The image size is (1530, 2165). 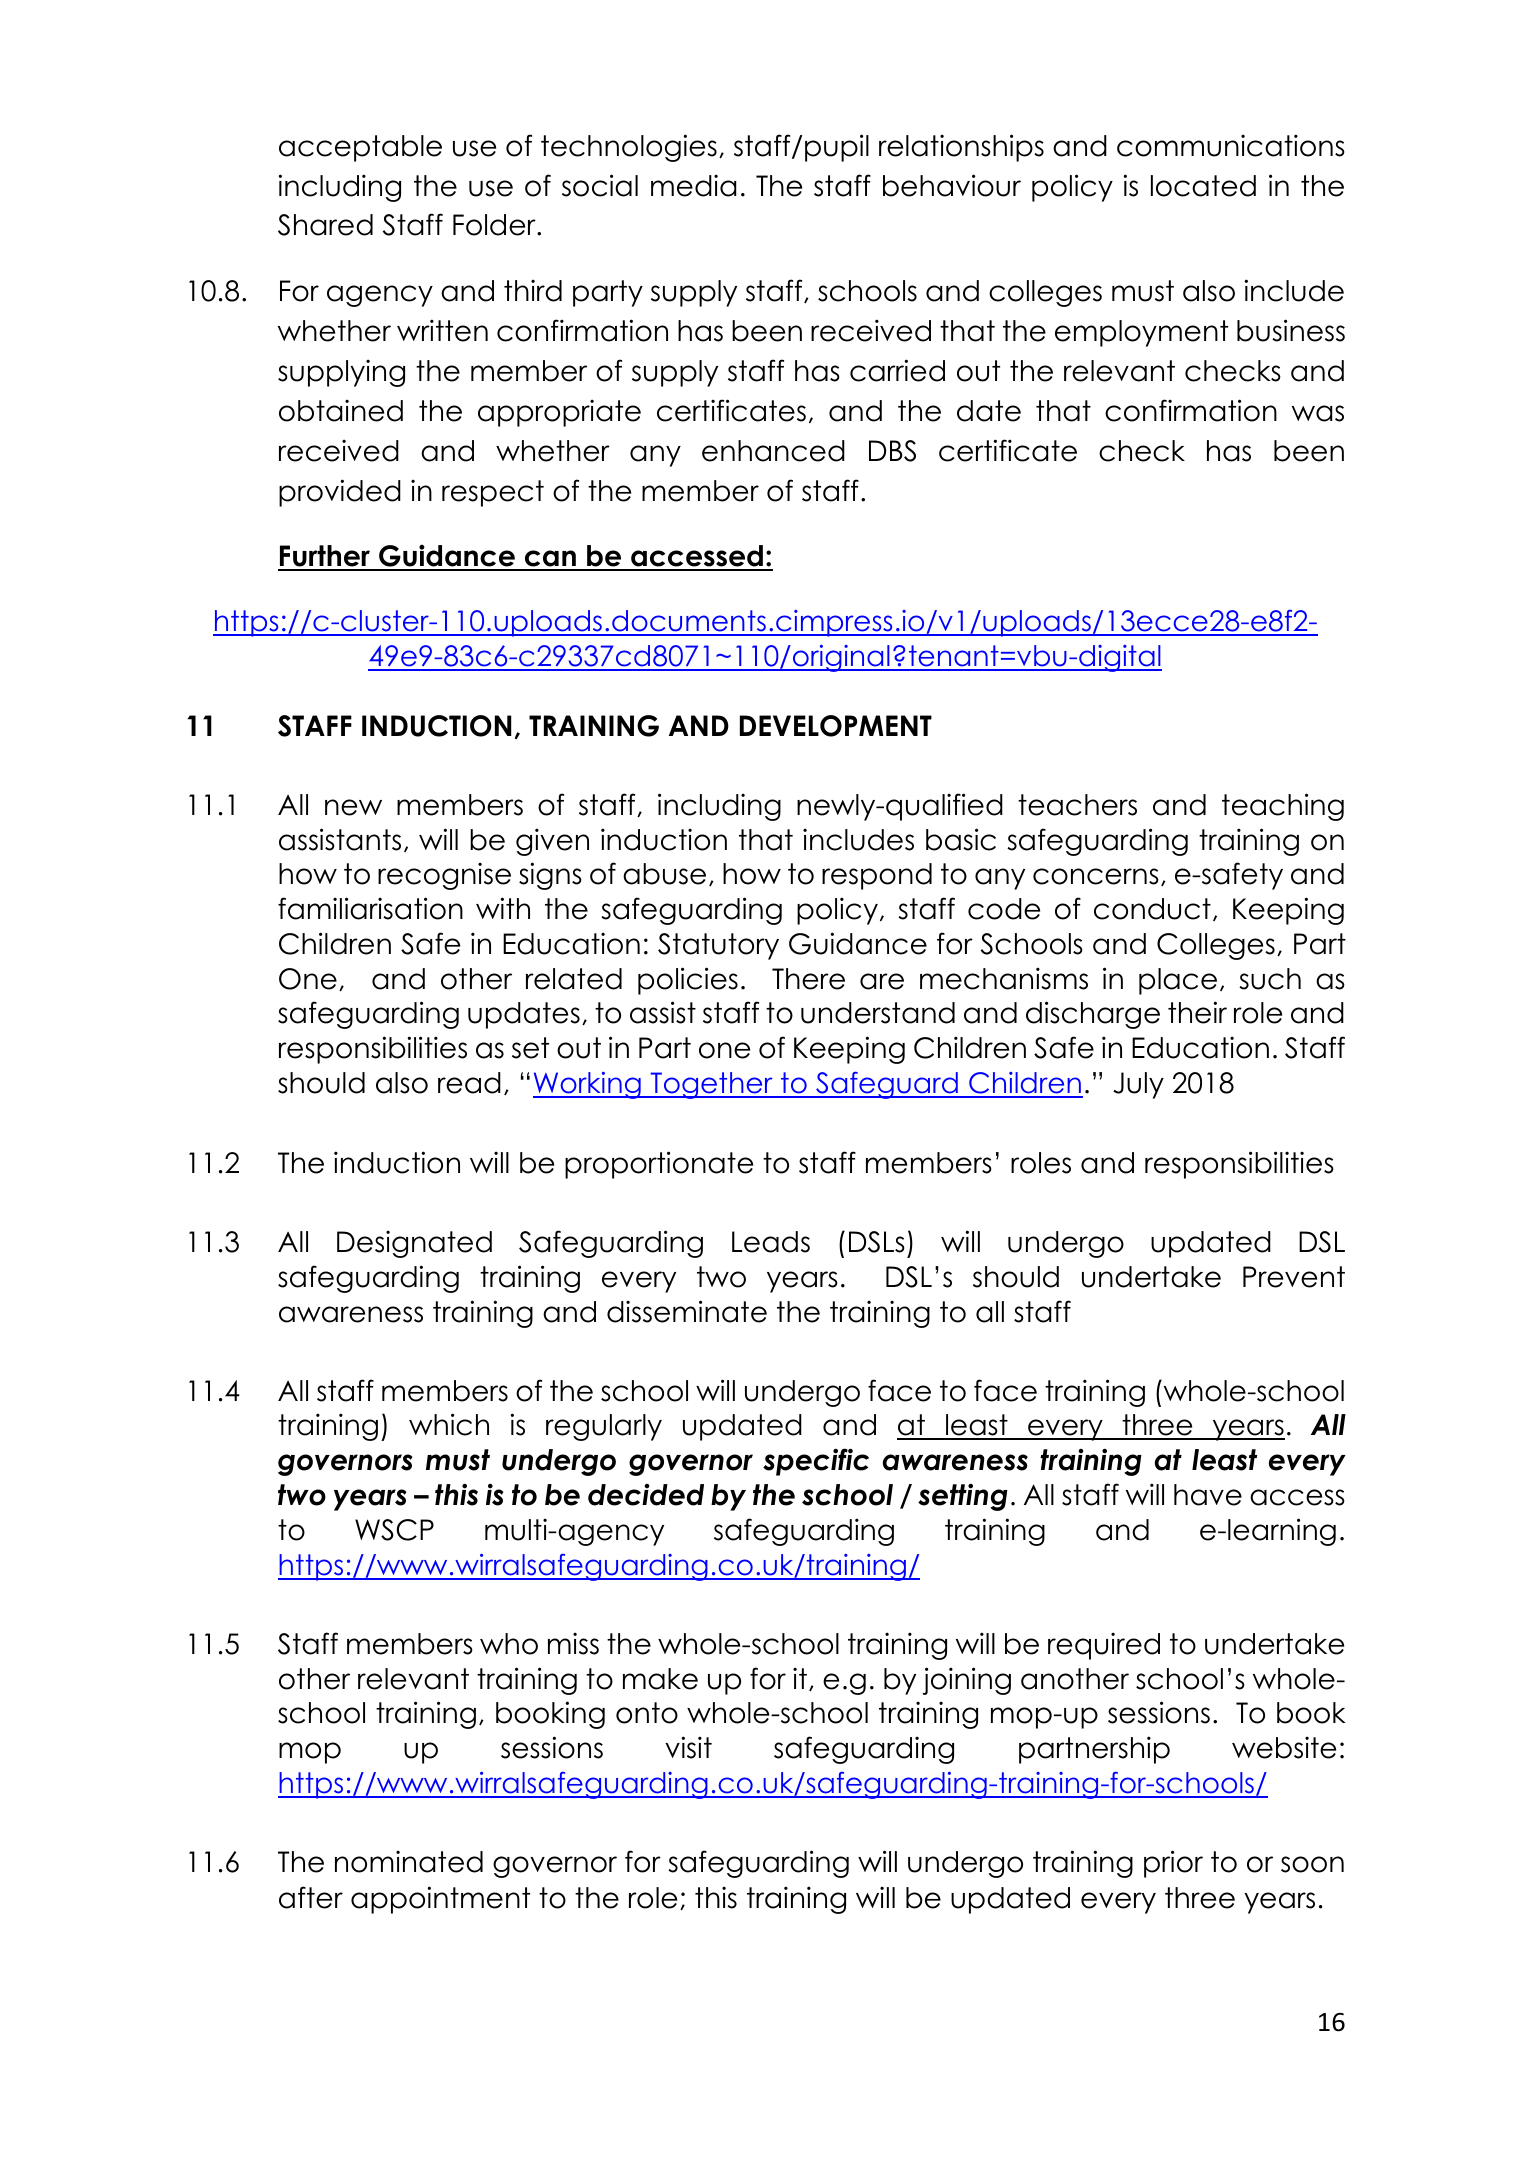 What do you see at coordinates (771, 1242) in the screenshot?
I see `Leads` at bounding box center [771, 1242].
